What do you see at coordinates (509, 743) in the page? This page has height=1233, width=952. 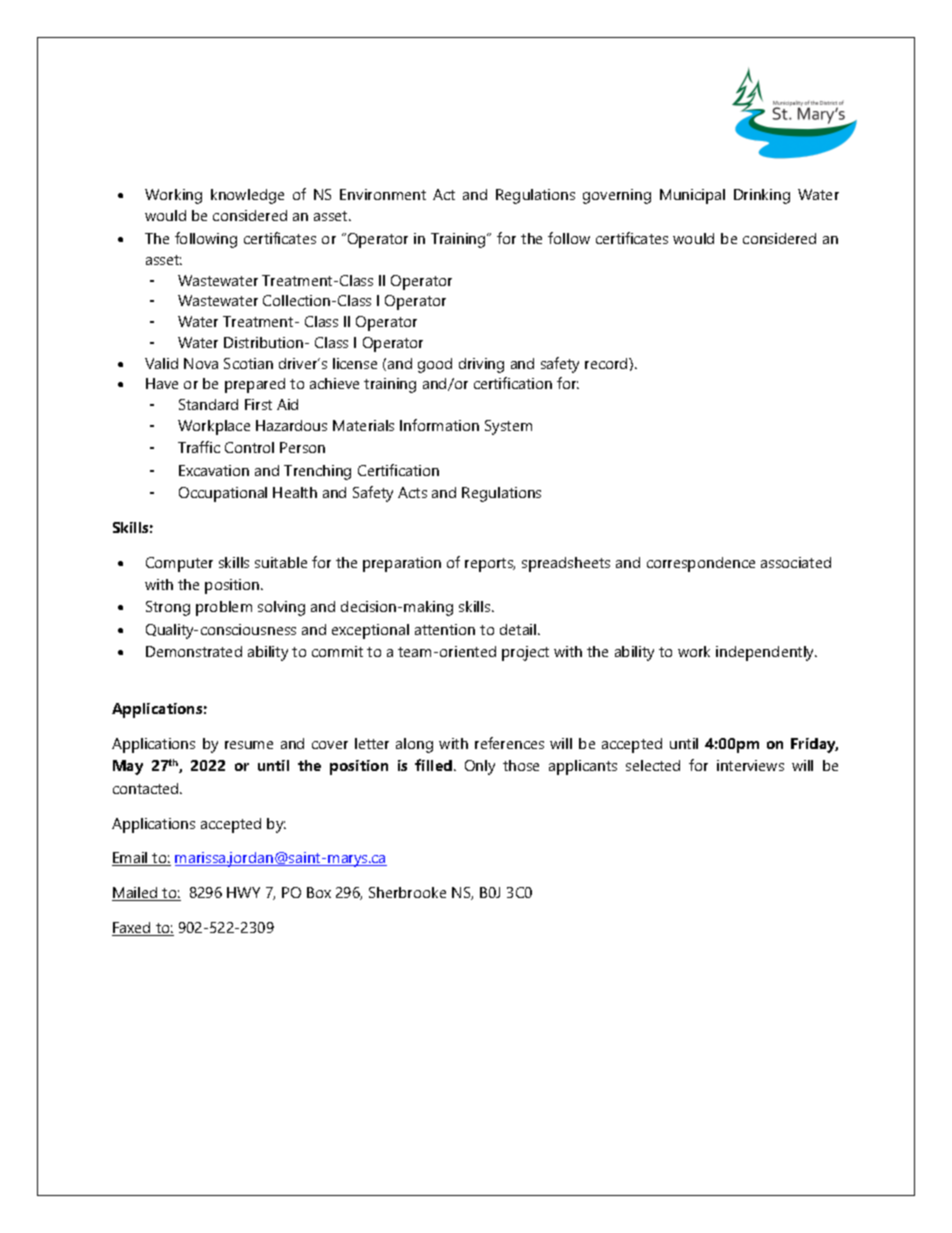 I see `references` at bounding box center [509, 743].
